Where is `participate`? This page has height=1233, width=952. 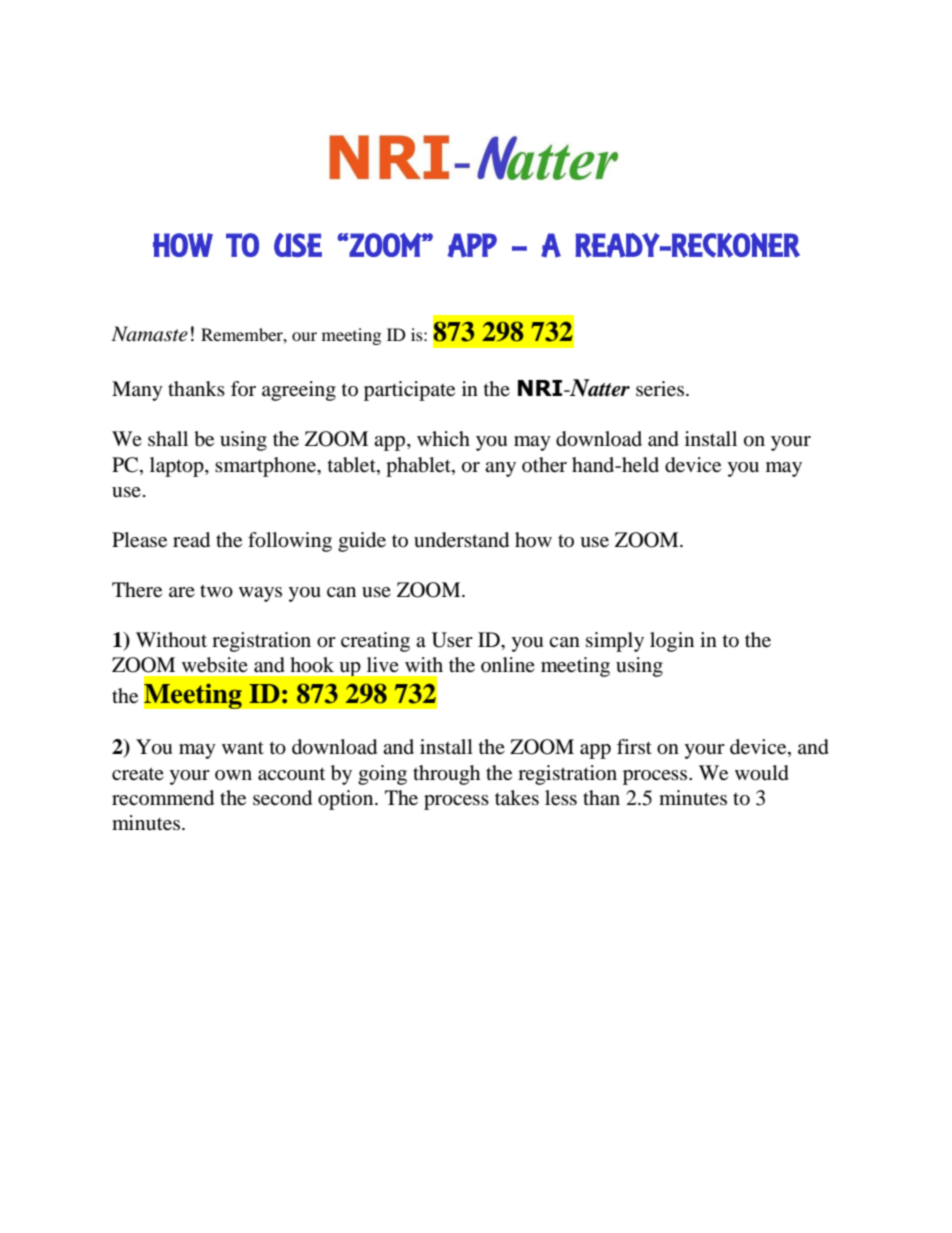 participate is located at coordinates (409, 391).
